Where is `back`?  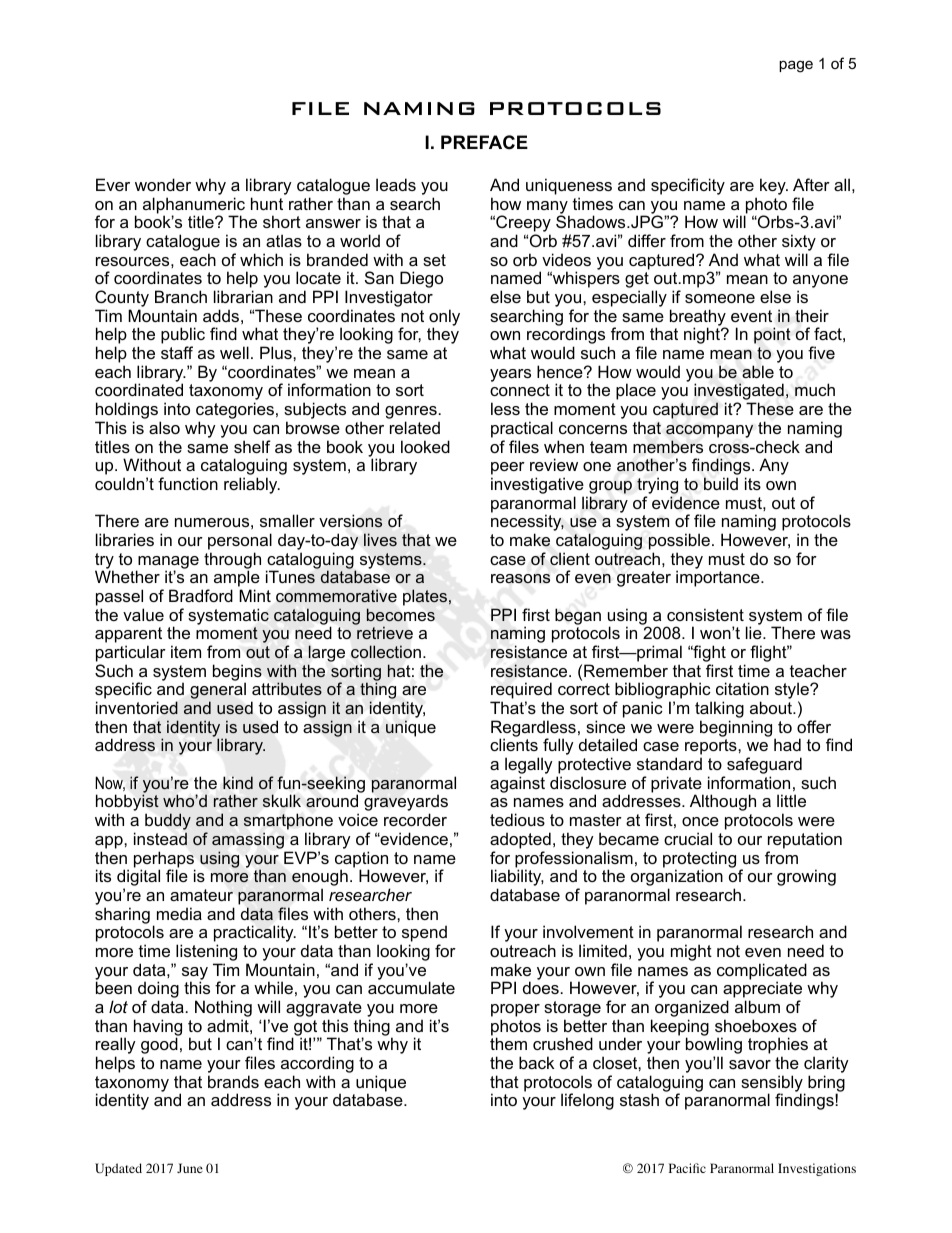 back is located at coordinates (536, 1062).
